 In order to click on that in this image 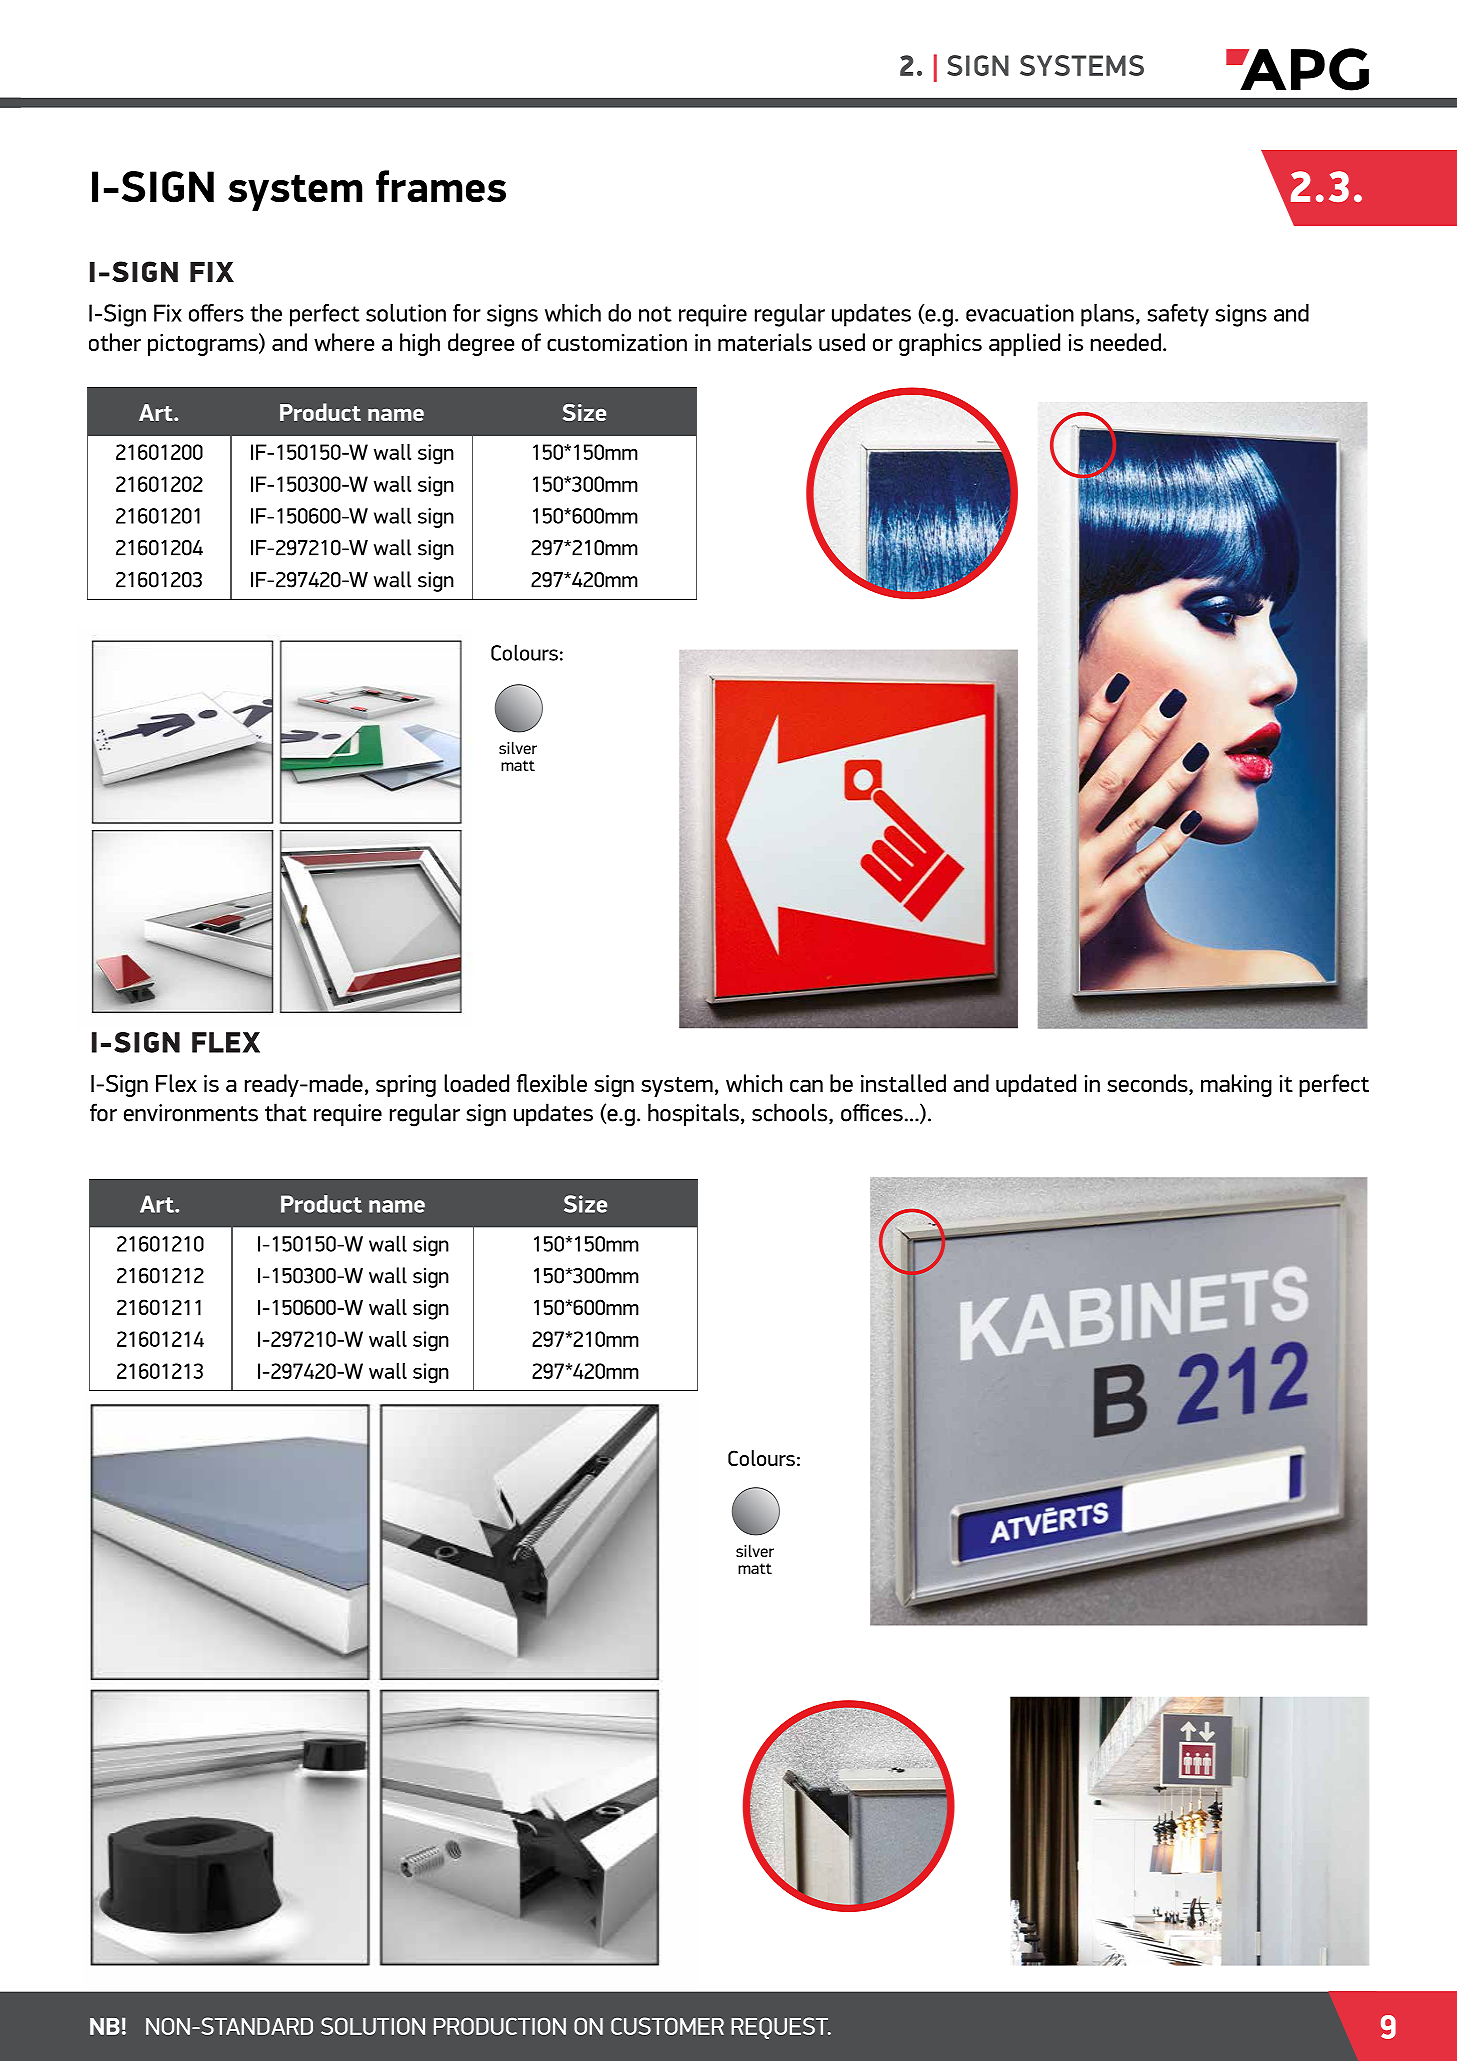, I will do `click(286, 1112)`.
